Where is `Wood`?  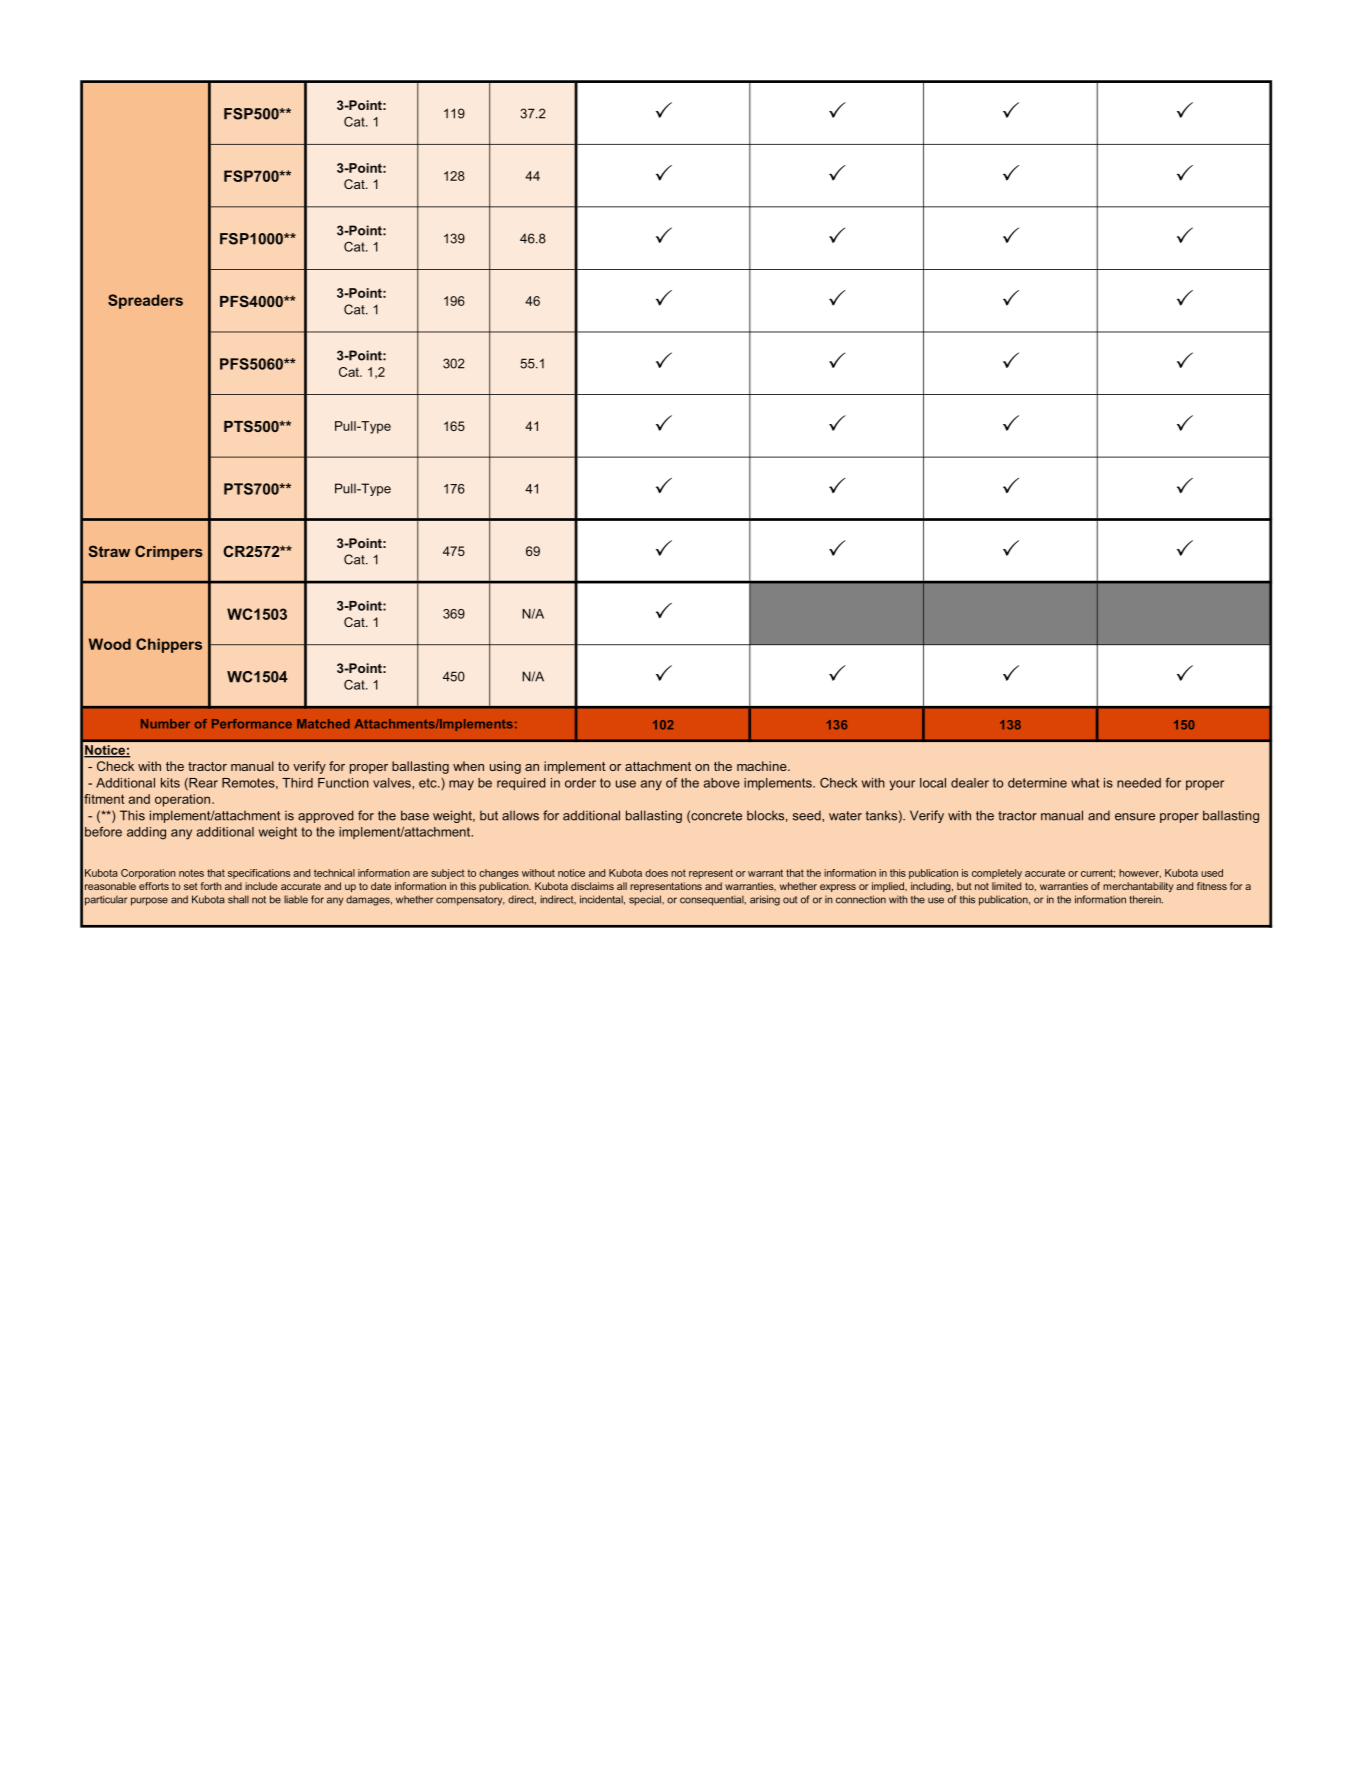
Wood is located at coordinates (110, 644).
